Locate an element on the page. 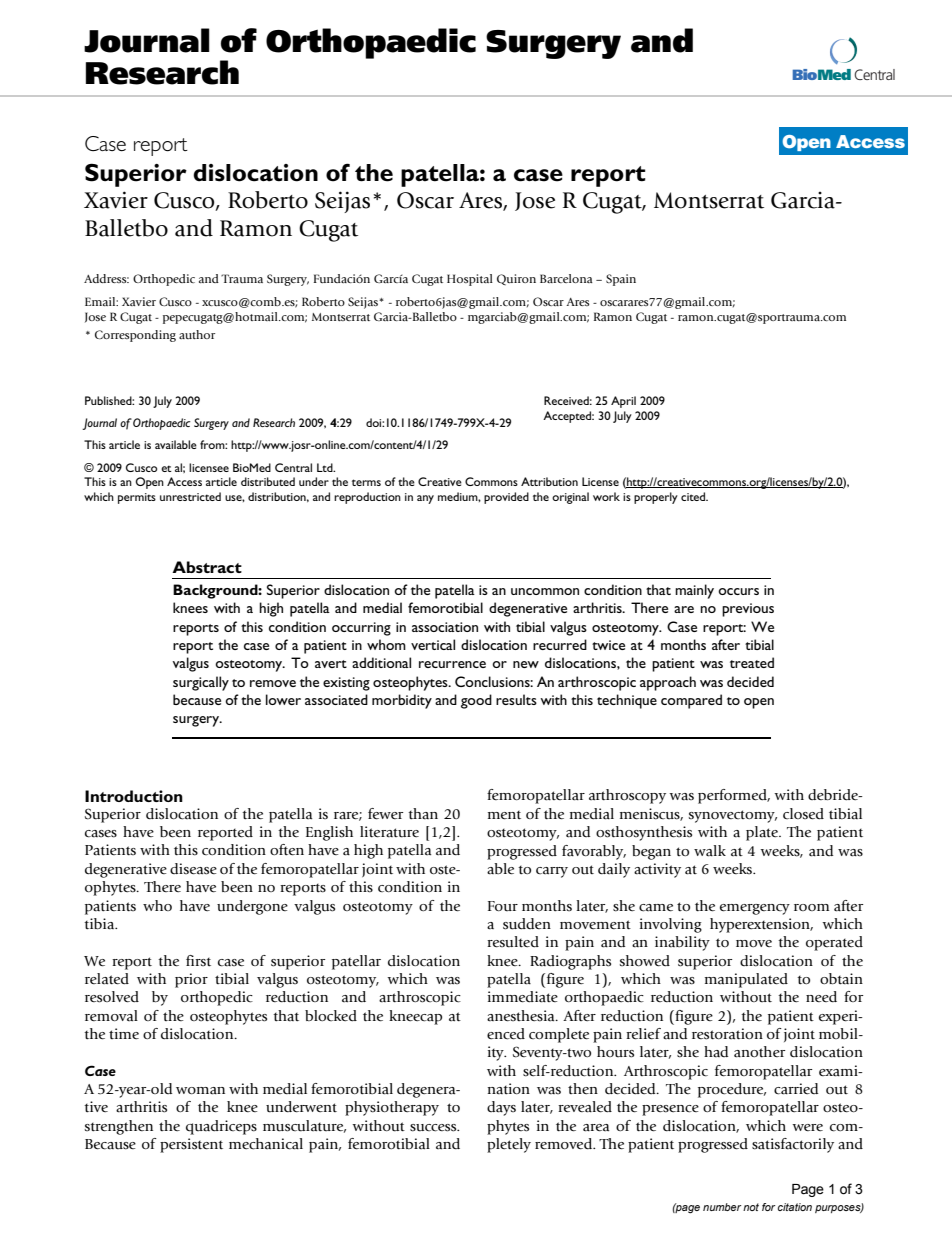  Barcelona is located at coordinates (566, 278).
